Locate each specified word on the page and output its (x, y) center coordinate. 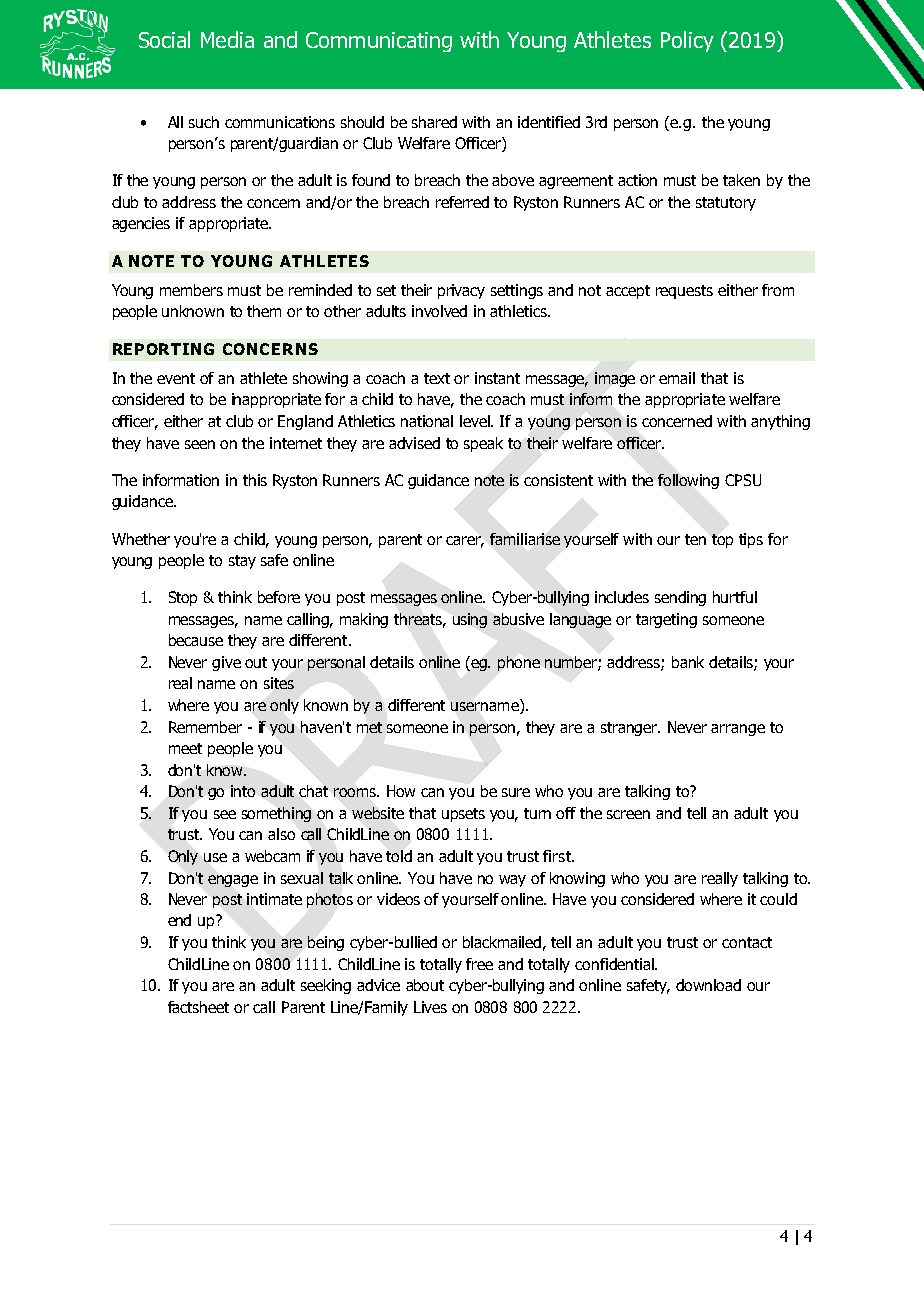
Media (227, 39)
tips (751, 540)
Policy (687, 41)
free (479, 964)
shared (434, 122)
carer (465, 541)
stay (242, 562)
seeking (326, 986)
